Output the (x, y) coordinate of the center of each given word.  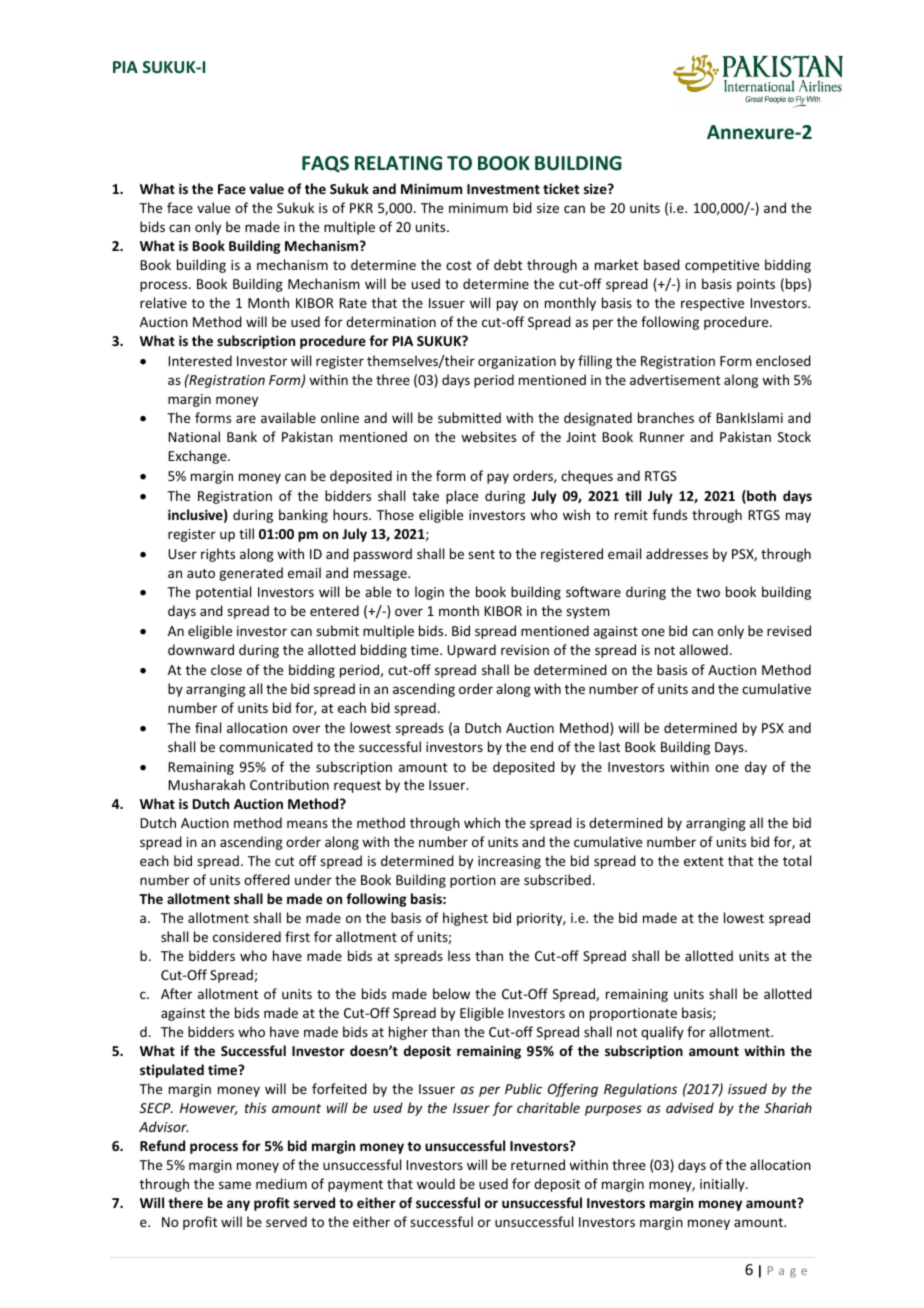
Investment (503, 189)
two (708, 592)
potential (223, 593)
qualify (662, 1033)
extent (704, 861)
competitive (722, 266)
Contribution (289, 784)
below (451, 993)
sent (481, 554)
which (482, 822)
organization (517, 362)
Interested (200, 360)
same (235, 1185)
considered (247, 936)
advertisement (675, 379)
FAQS (325, 164)
